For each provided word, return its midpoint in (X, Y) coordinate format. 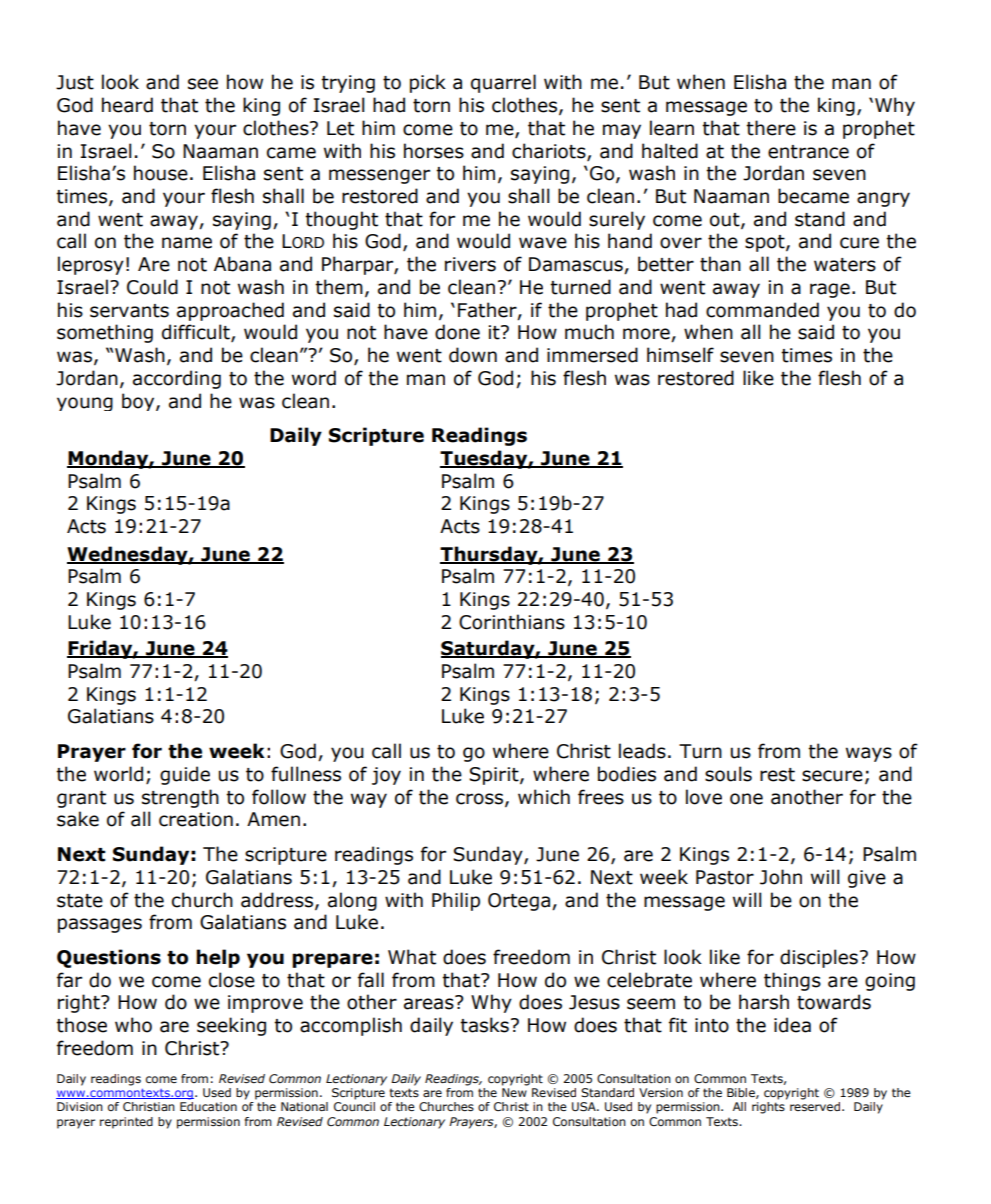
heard (127, 105)
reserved (815, 1106)
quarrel (503, 83)
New (514, 1092)
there (771, 128)
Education (208, 1106)
